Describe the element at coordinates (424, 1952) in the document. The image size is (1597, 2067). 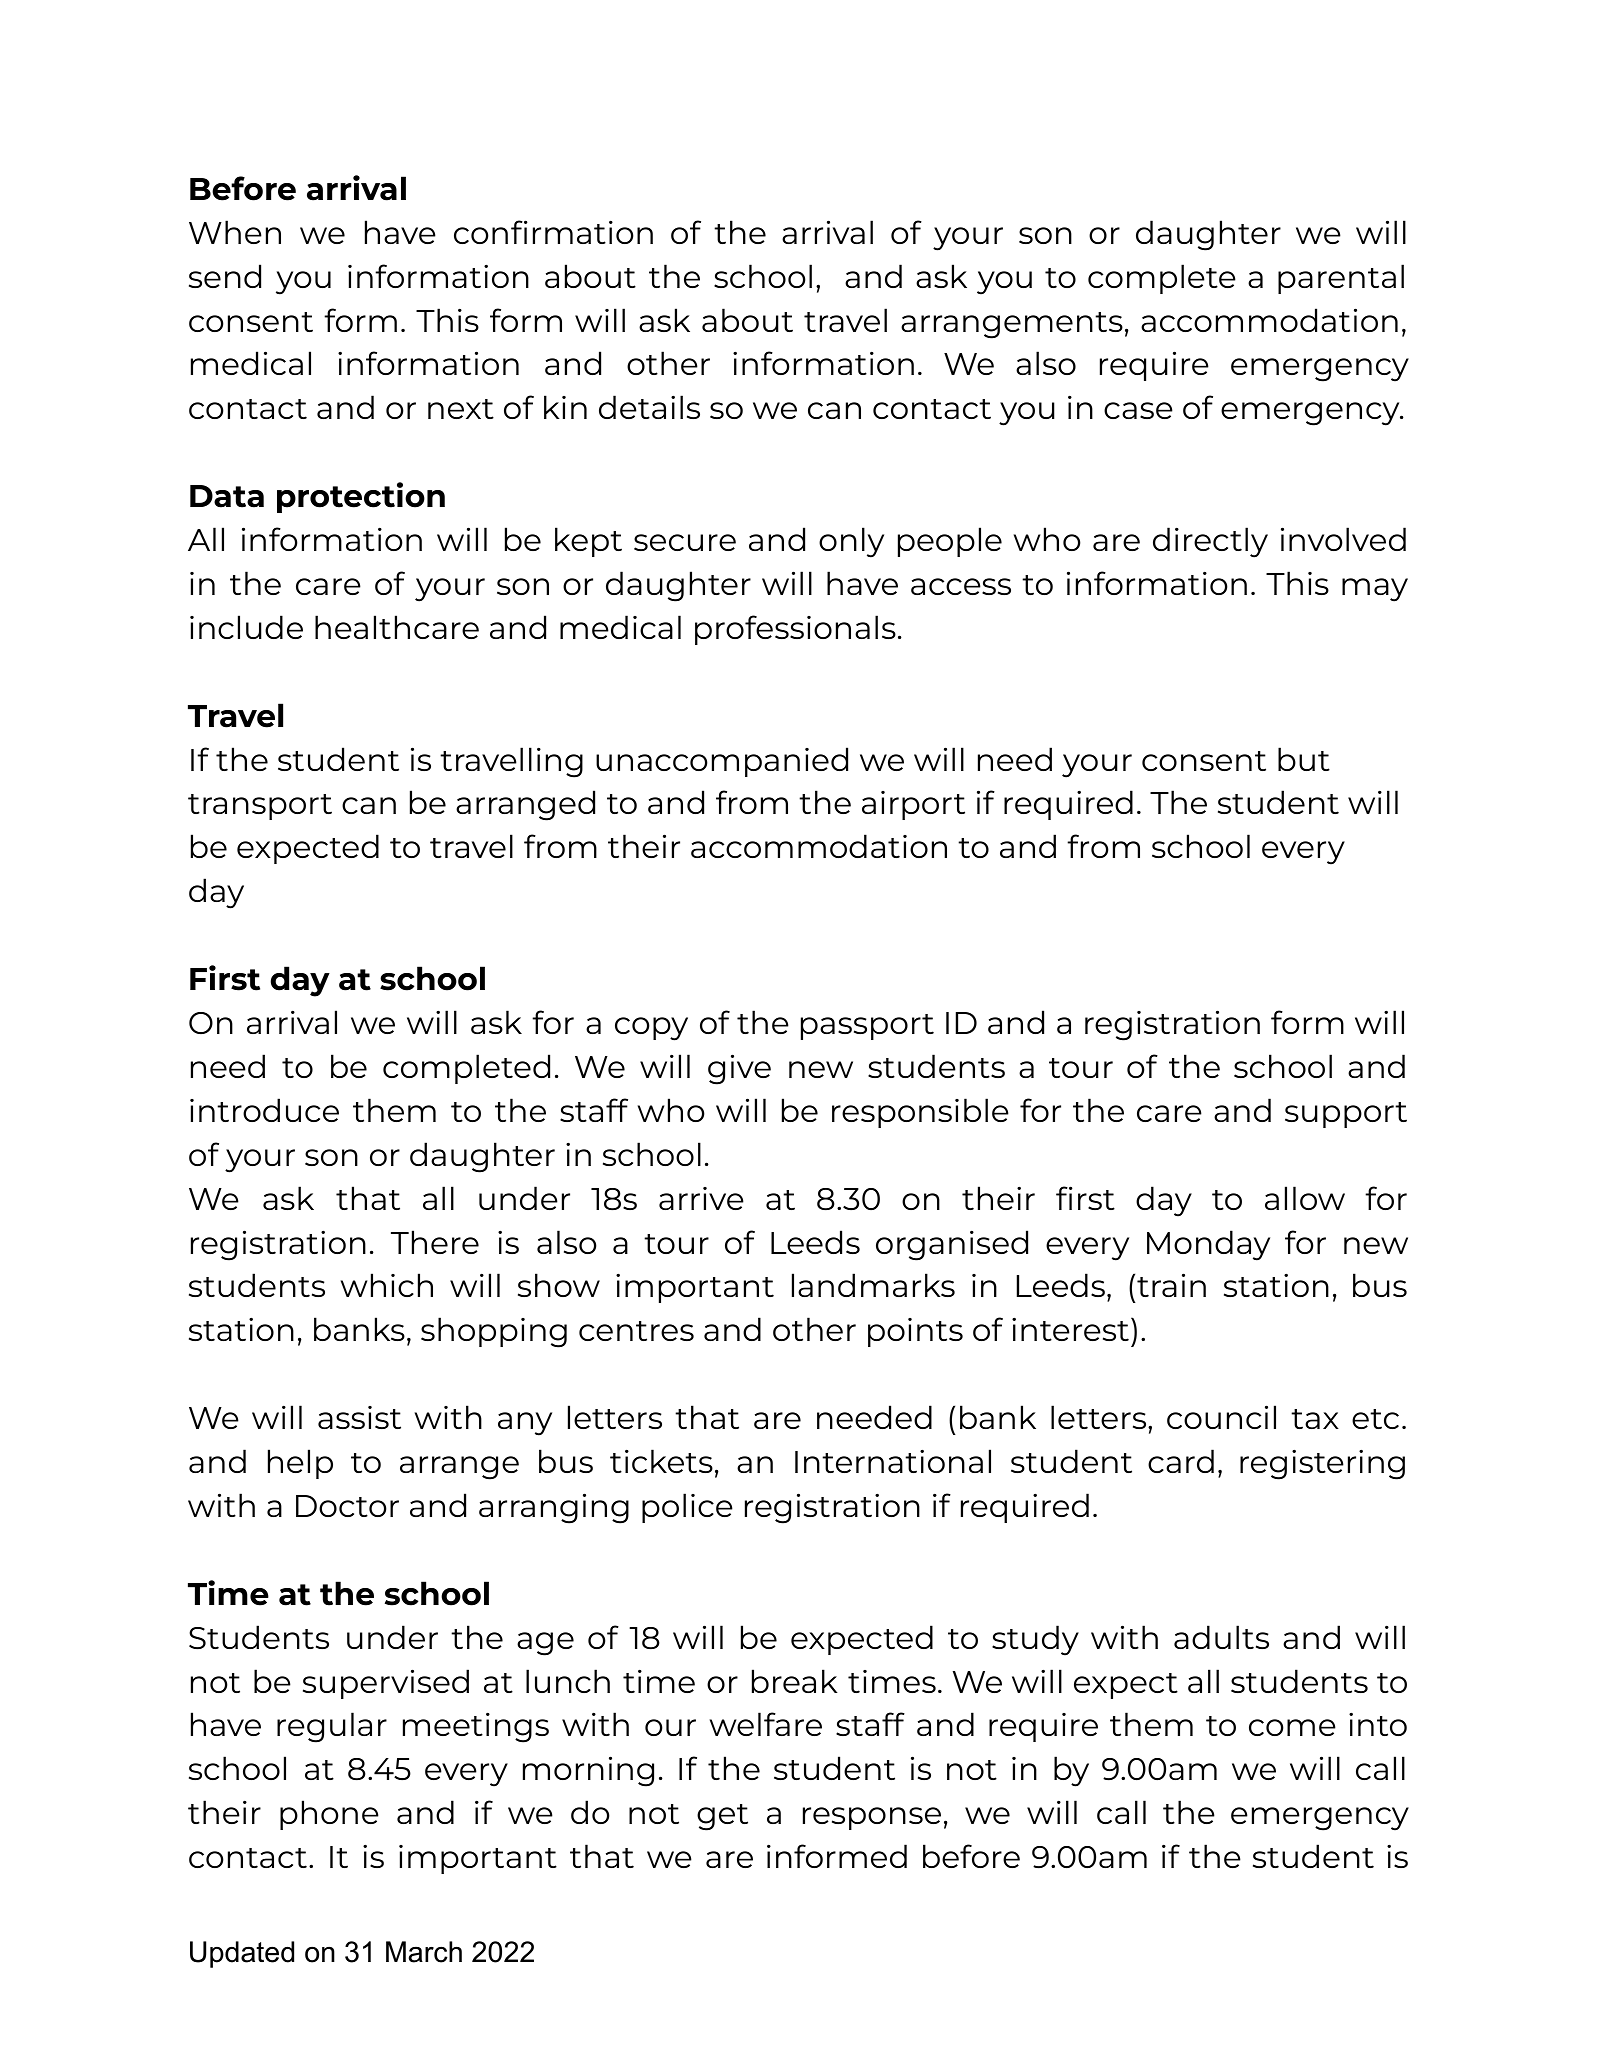
I see `March` at that location.
